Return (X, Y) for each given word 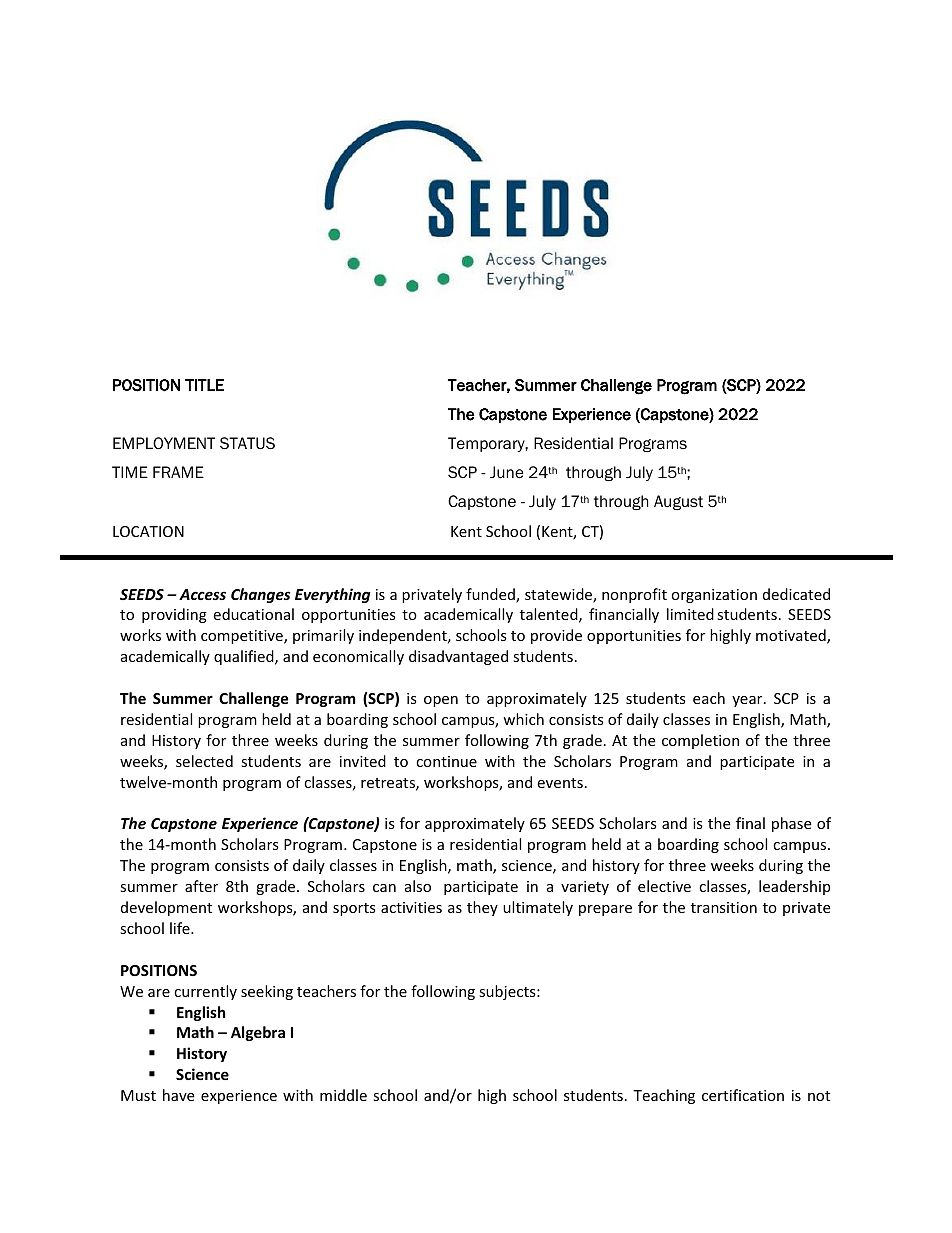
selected (204, 761)
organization (714, 596)
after (201, 886)
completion (700, 741)
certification (743, 1095)
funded (491, 595)
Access (202, 594)
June (507, 472)
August (678, 502)
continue (446, 761)
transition (724, 907)
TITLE (204, 385)
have (178, 1095)
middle (343, 1095)
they (482, 908)
